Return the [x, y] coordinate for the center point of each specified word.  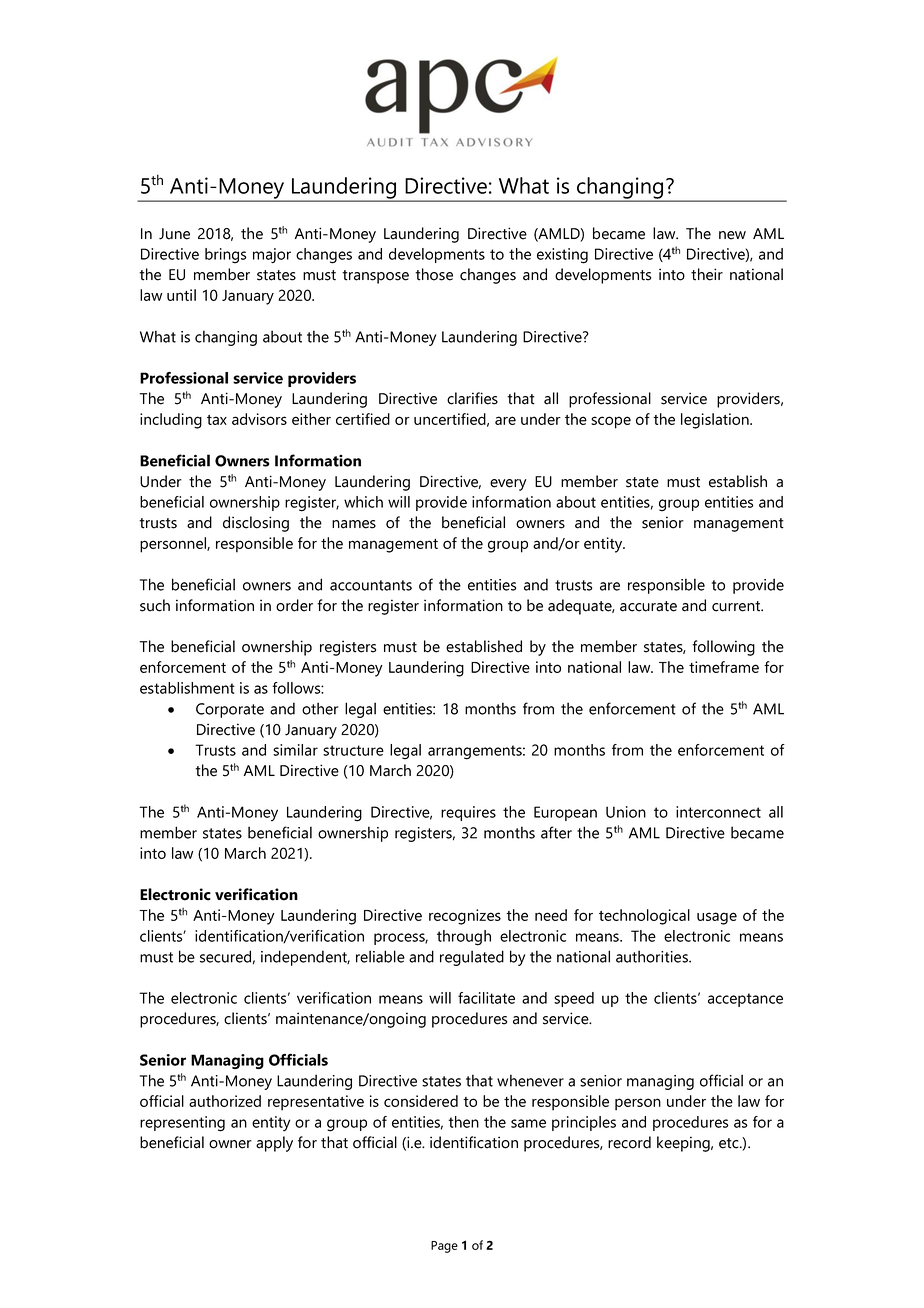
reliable [380, 956]
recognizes [465, 917]
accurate [648, 606]
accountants [371, 585]
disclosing [256, 524]
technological [644, 917]
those [434, 274]
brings [226, 256]
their [707, 274]
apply [274, 1144]
